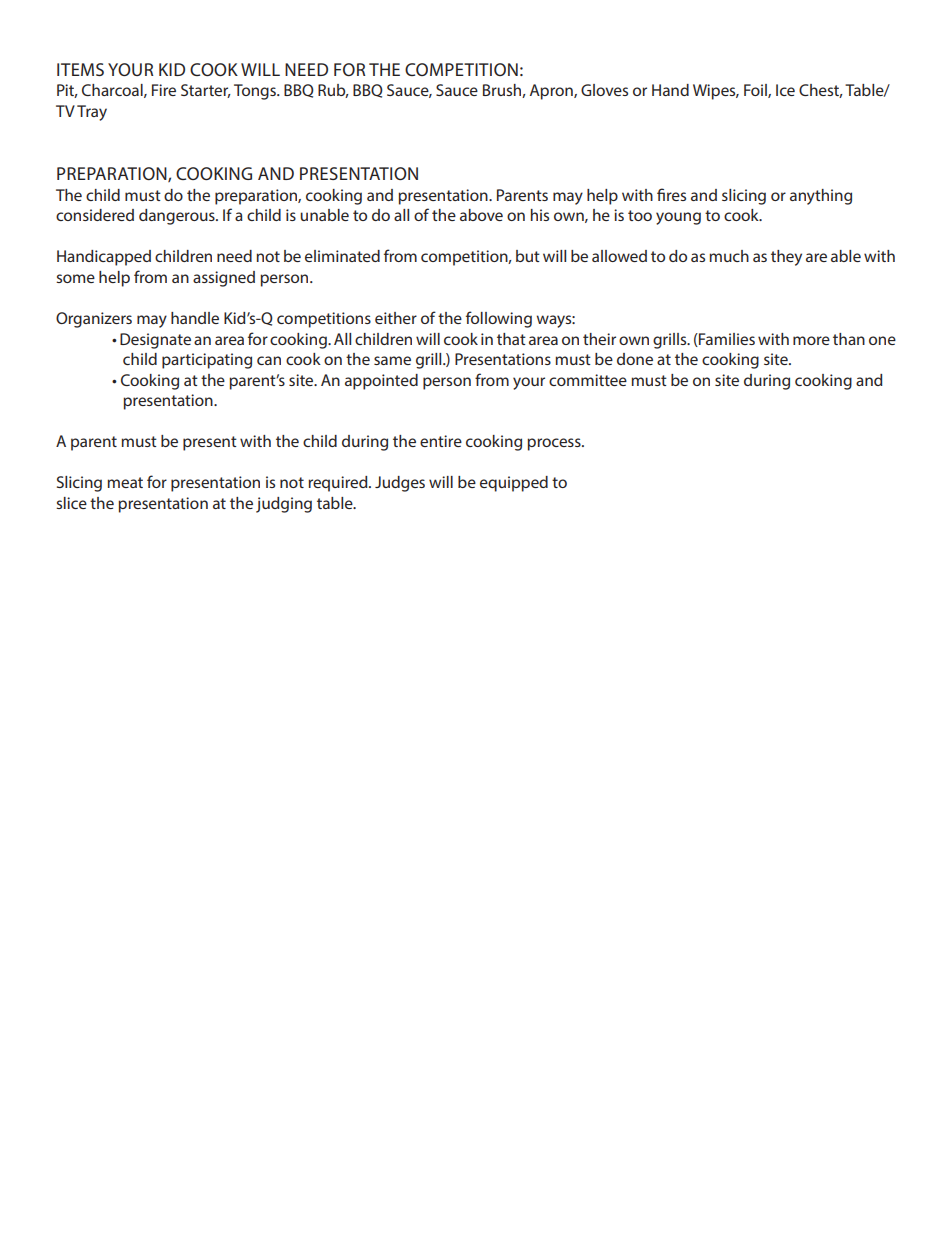 Image resolution: width=952 pixels, height=1233 pixels. Describe the element at coordinates (206, 91) in the screenshot. I see `Starter` at that location.
